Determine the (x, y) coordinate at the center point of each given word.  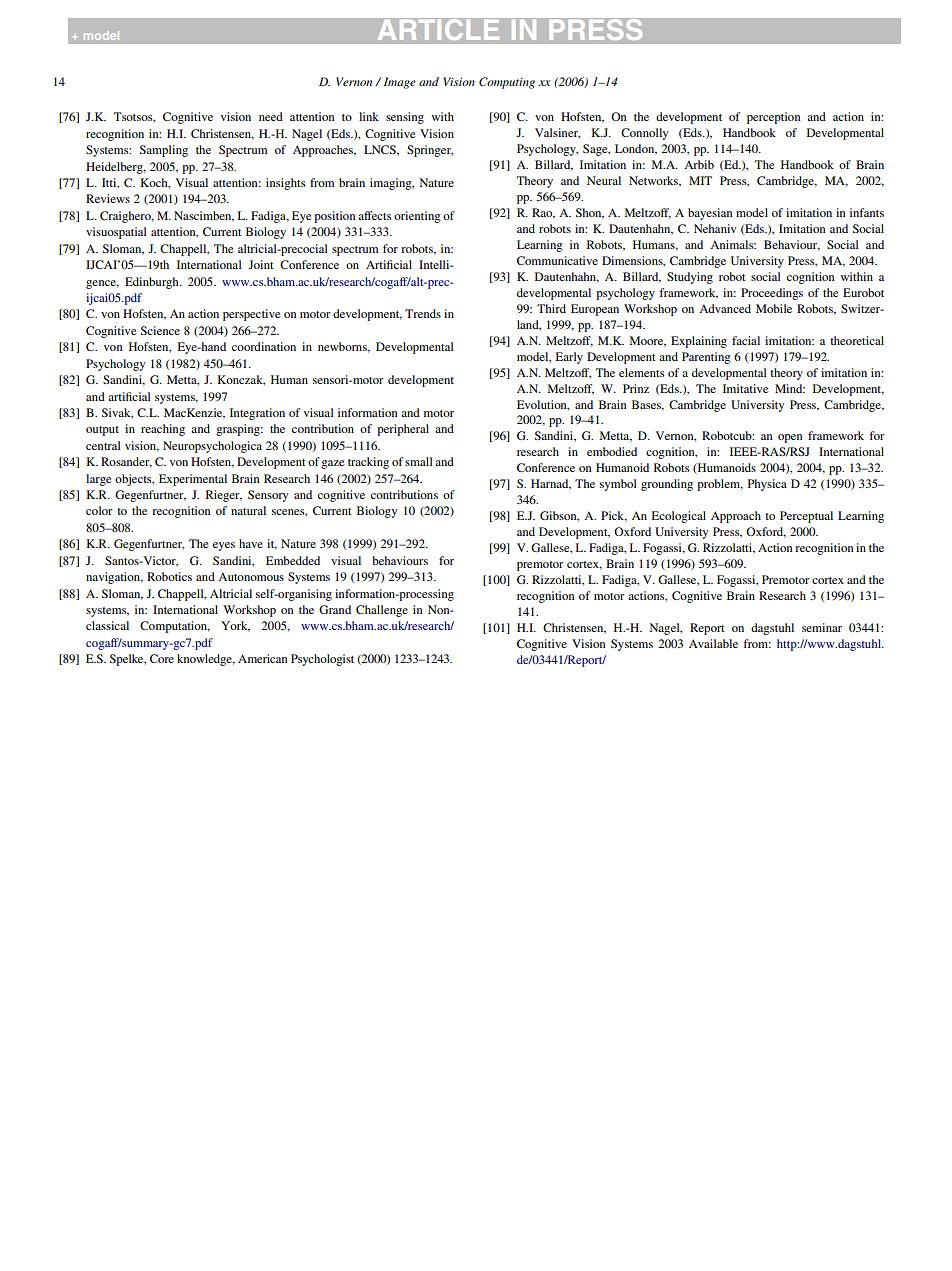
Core (162, 658)
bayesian (710, 214)
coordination (264, 346)
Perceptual (806, 517)
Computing (507, 83)
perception (774, 118)
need (271, 116)
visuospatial (116, 233)
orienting (417, 217)
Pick (614, 516)
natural (248, 510)
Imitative (746, 388)
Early (569, 358)
